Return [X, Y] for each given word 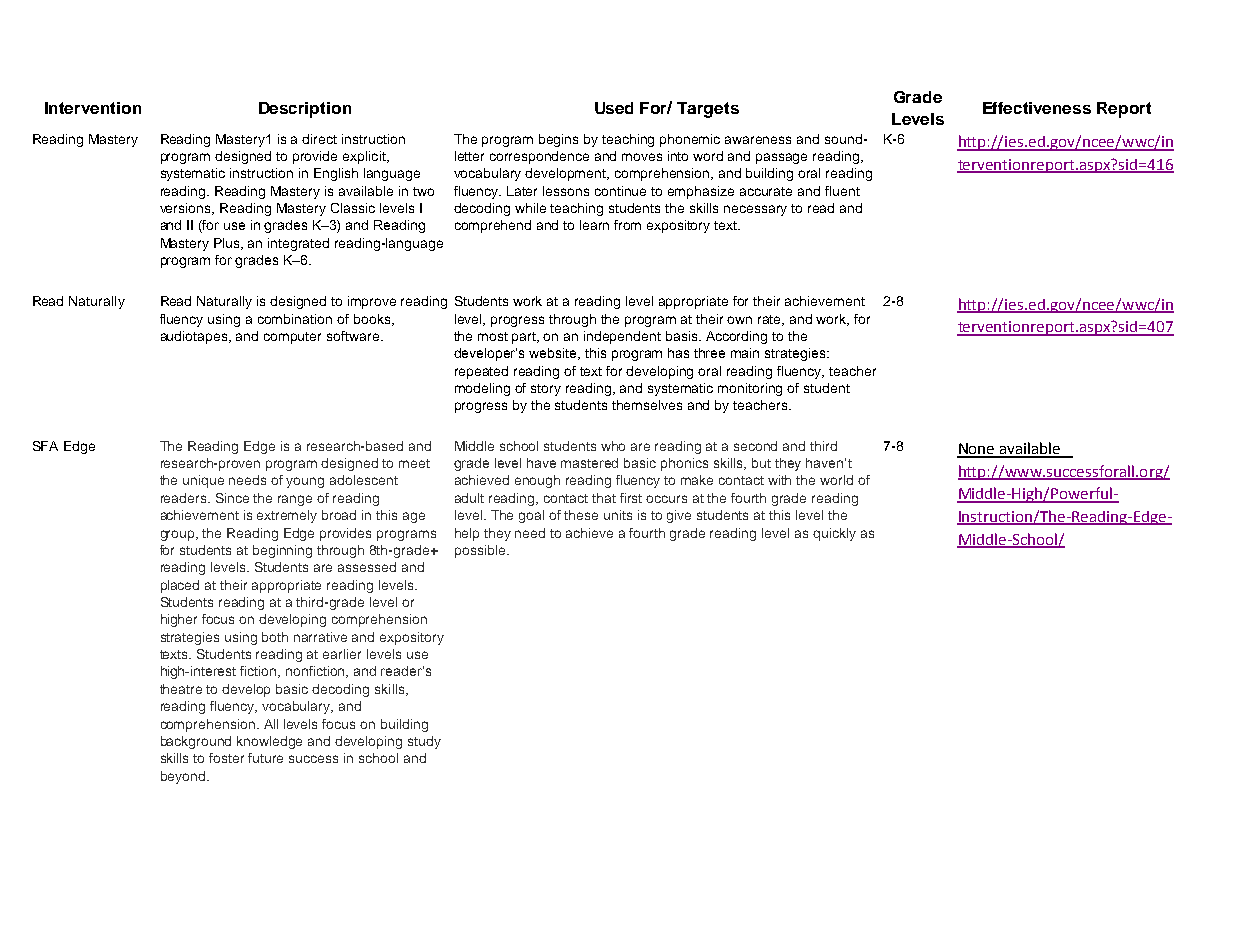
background [196, 742]
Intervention [93, 108]
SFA [45, 446]
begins [558, 140]
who [613, 446]
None [977, 450]
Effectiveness [1037, 108]
